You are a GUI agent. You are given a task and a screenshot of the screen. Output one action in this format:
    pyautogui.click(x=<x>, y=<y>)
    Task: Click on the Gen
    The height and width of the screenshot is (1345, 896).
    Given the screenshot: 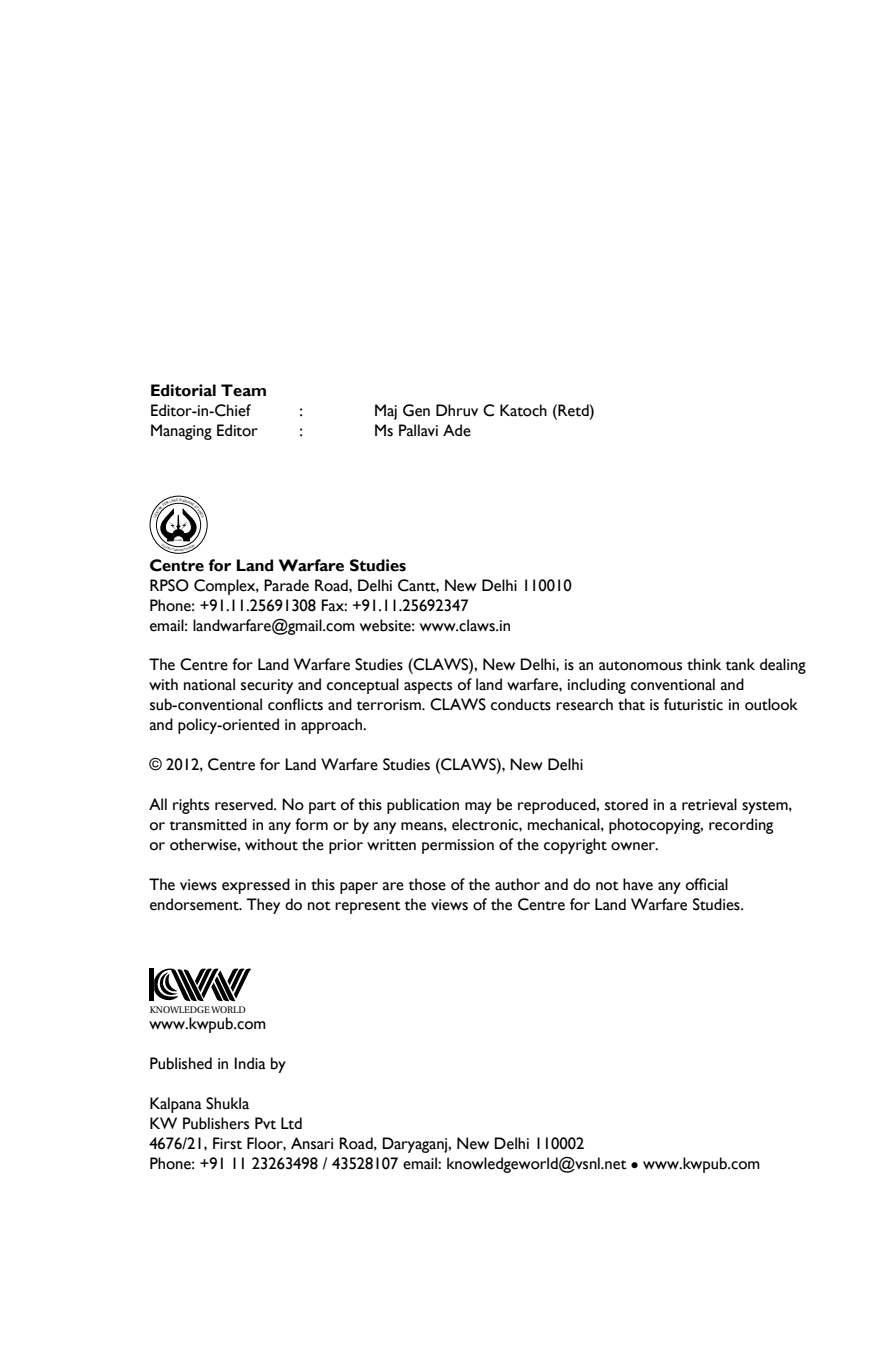 What is the action you would take?
    pyautogui.click(x=416, y=410)
